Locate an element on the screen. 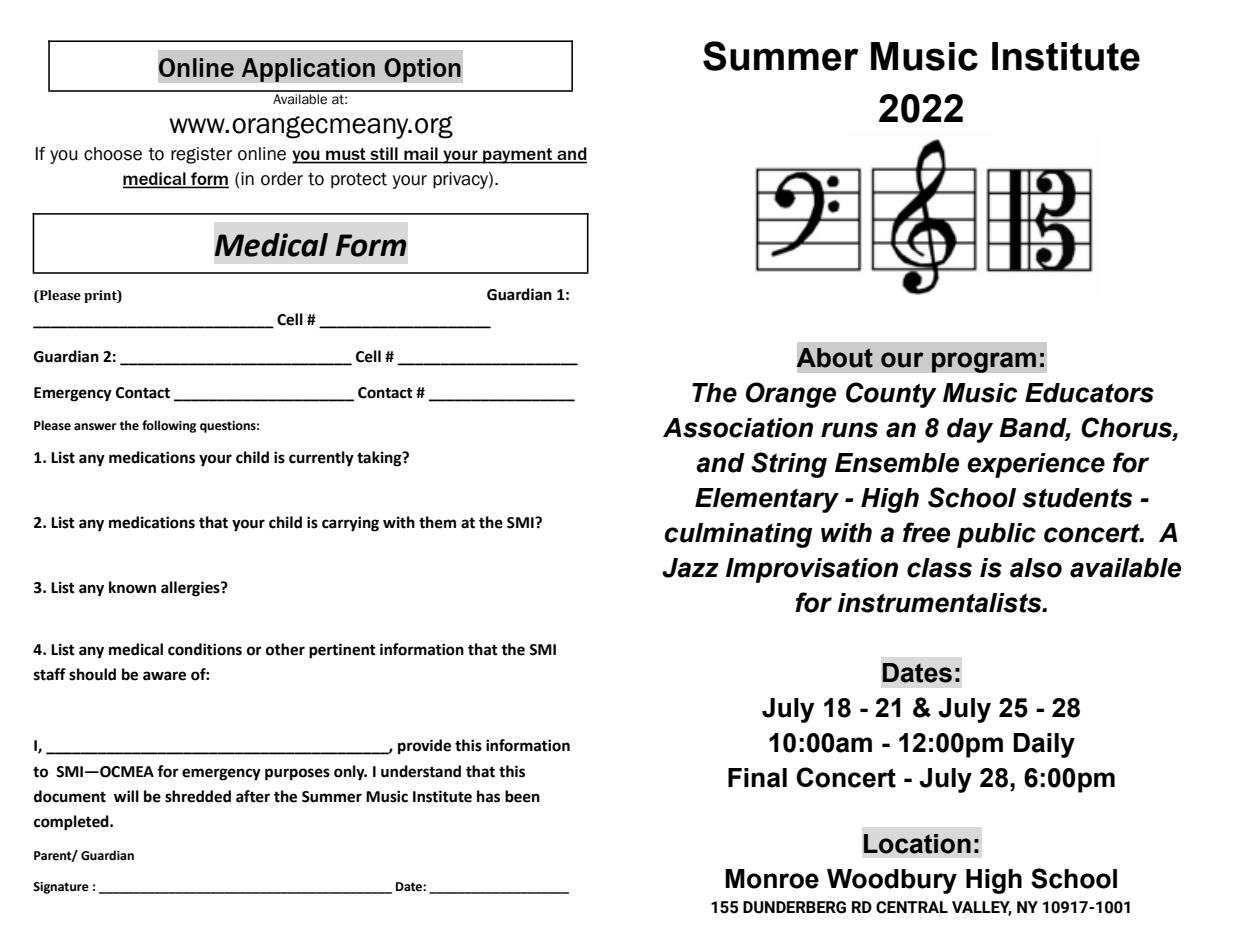  Application is located at coordinates (308, 70).
